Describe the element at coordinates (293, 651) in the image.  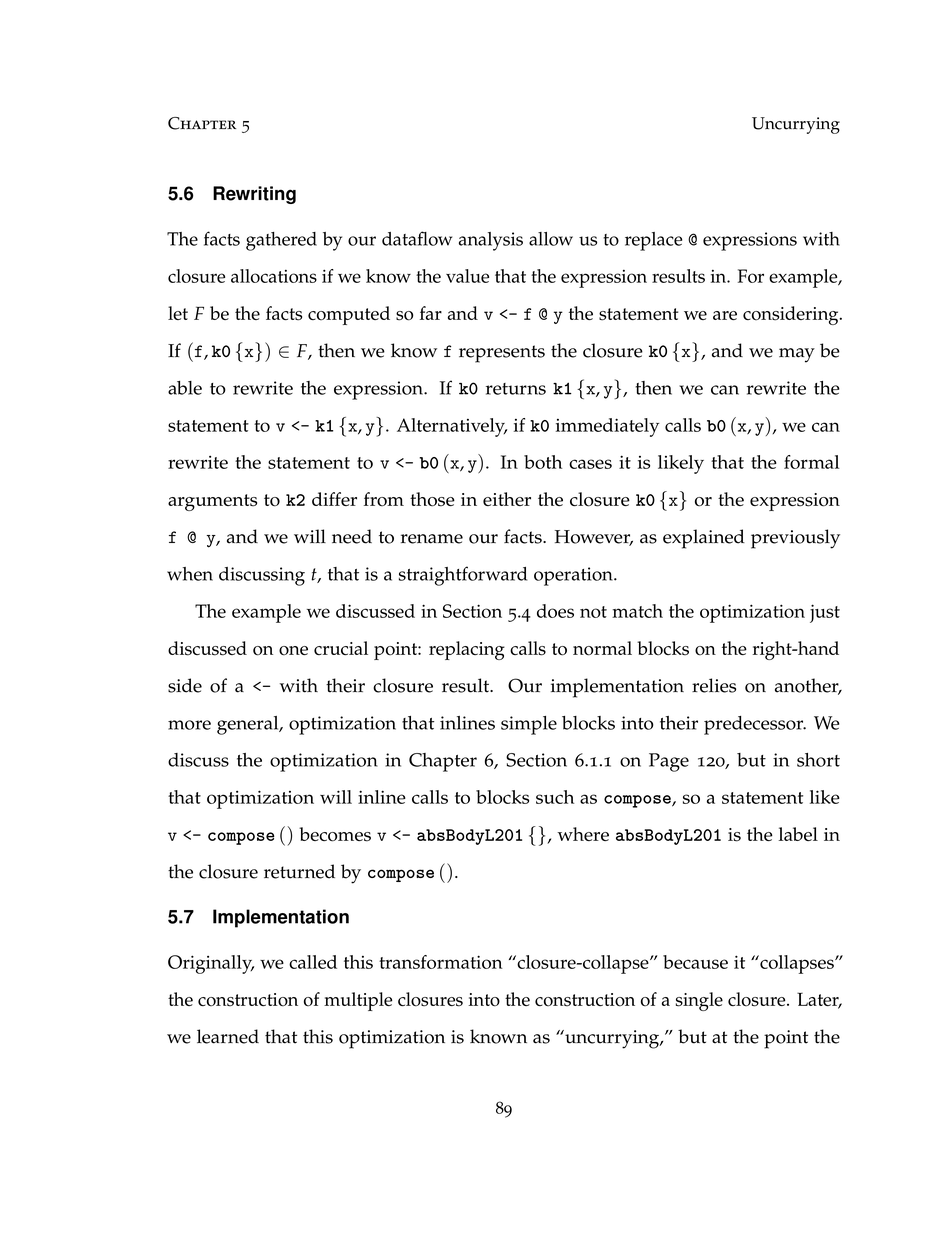
I see `one` at that location.
